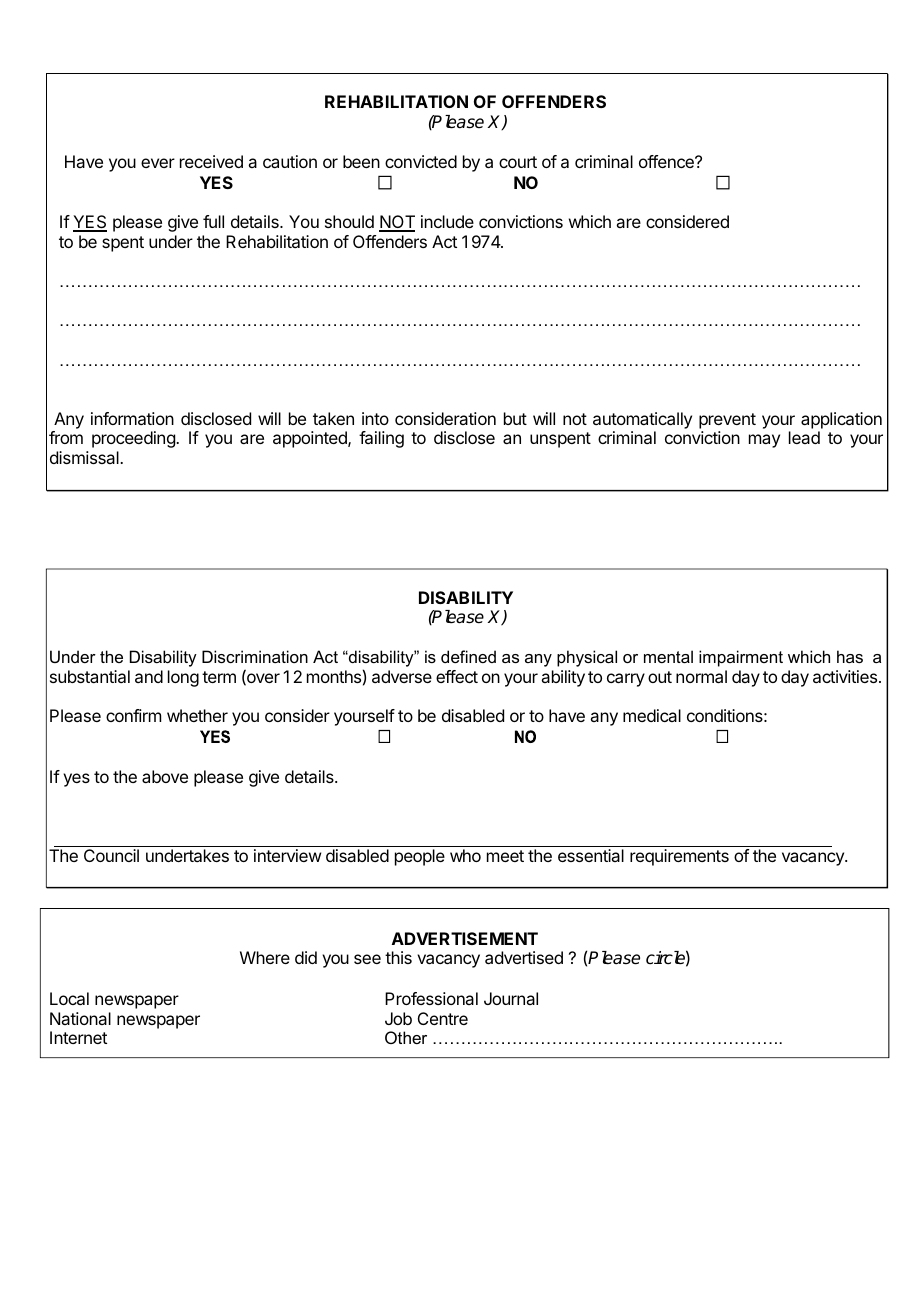  What do you see at coordinates (165, 776) in the screenshot?
I see `above` at bounding box center [165, 776].
